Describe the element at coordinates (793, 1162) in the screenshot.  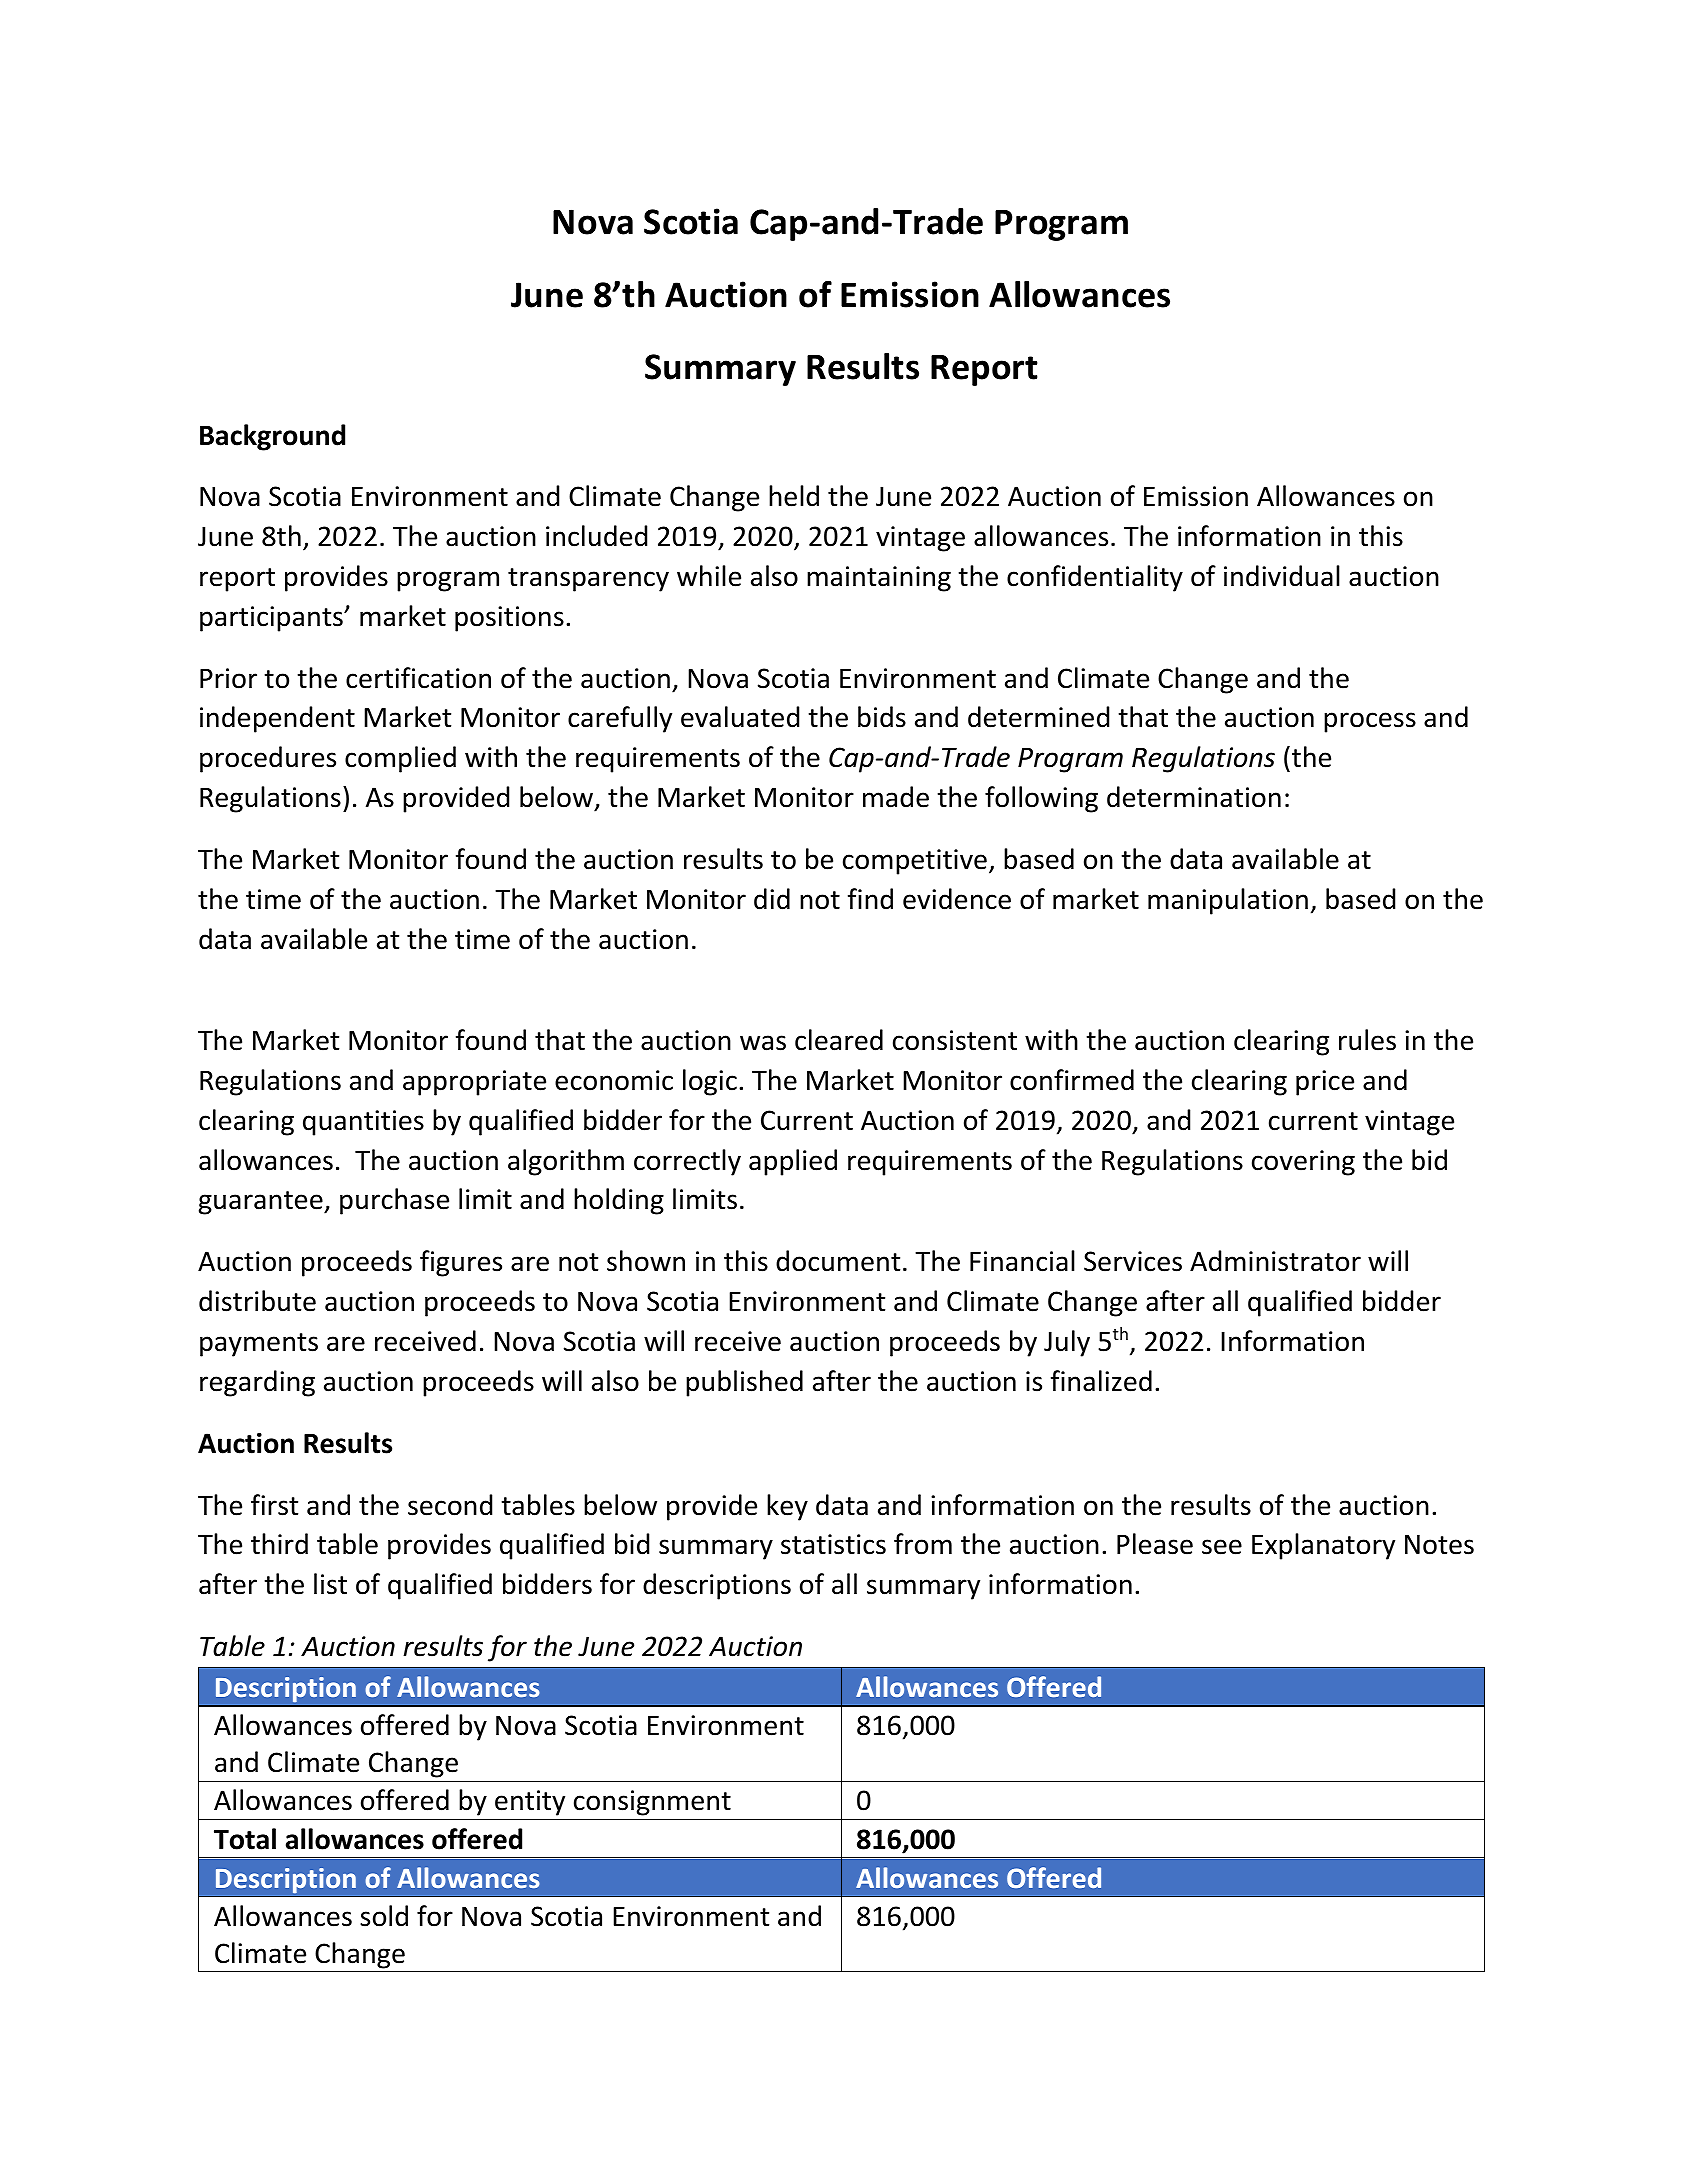
I see `applied` at that location.
